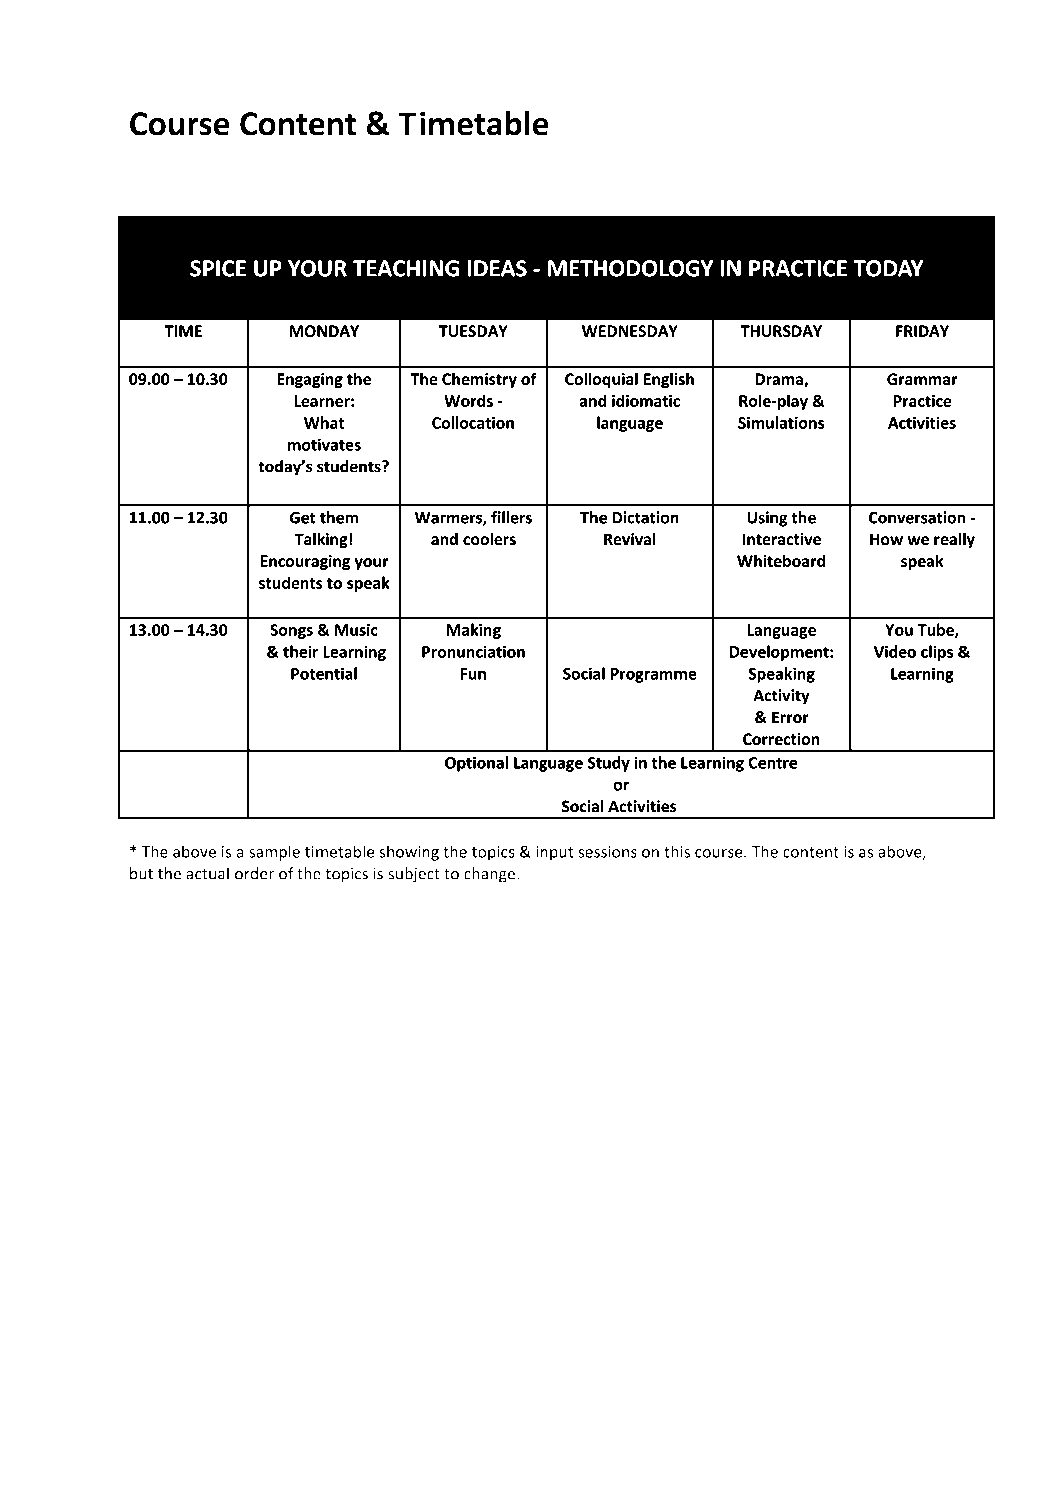 The width and height of the document is (1064, 1505). Describe the element at coordinates (922, 331) in the document. I see `FRIDAY` at that location.
